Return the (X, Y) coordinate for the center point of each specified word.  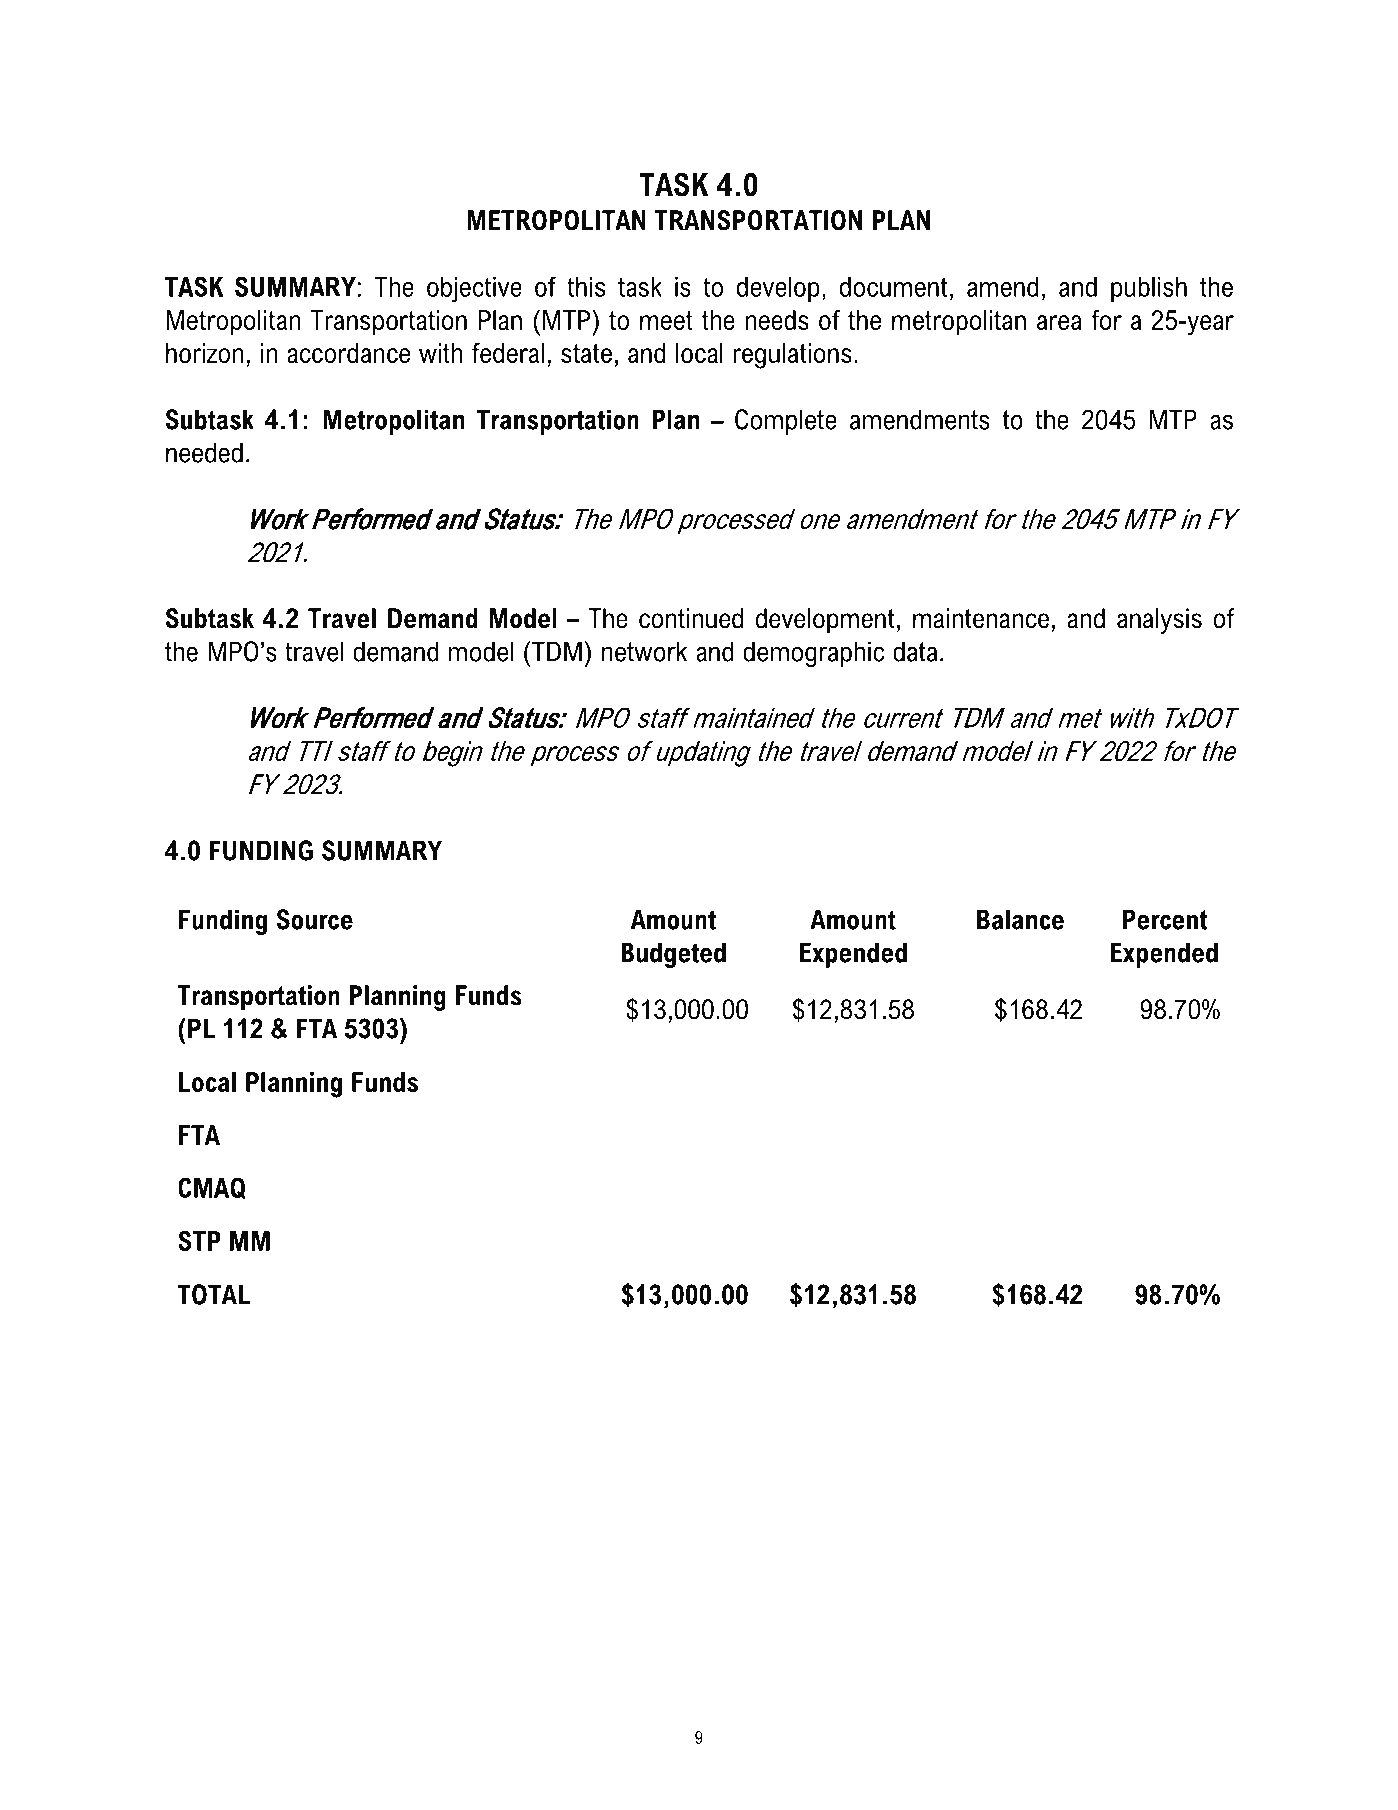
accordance (348, 353)
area (1059, 322)
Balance (1020, 919)
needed (204, 452)
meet (666, 320)
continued (691, 618)
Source (314, 919)
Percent (1165, 919)
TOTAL (213, 1294)
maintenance (981, 618)
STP (199, 1241)
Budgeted (673, 955)
